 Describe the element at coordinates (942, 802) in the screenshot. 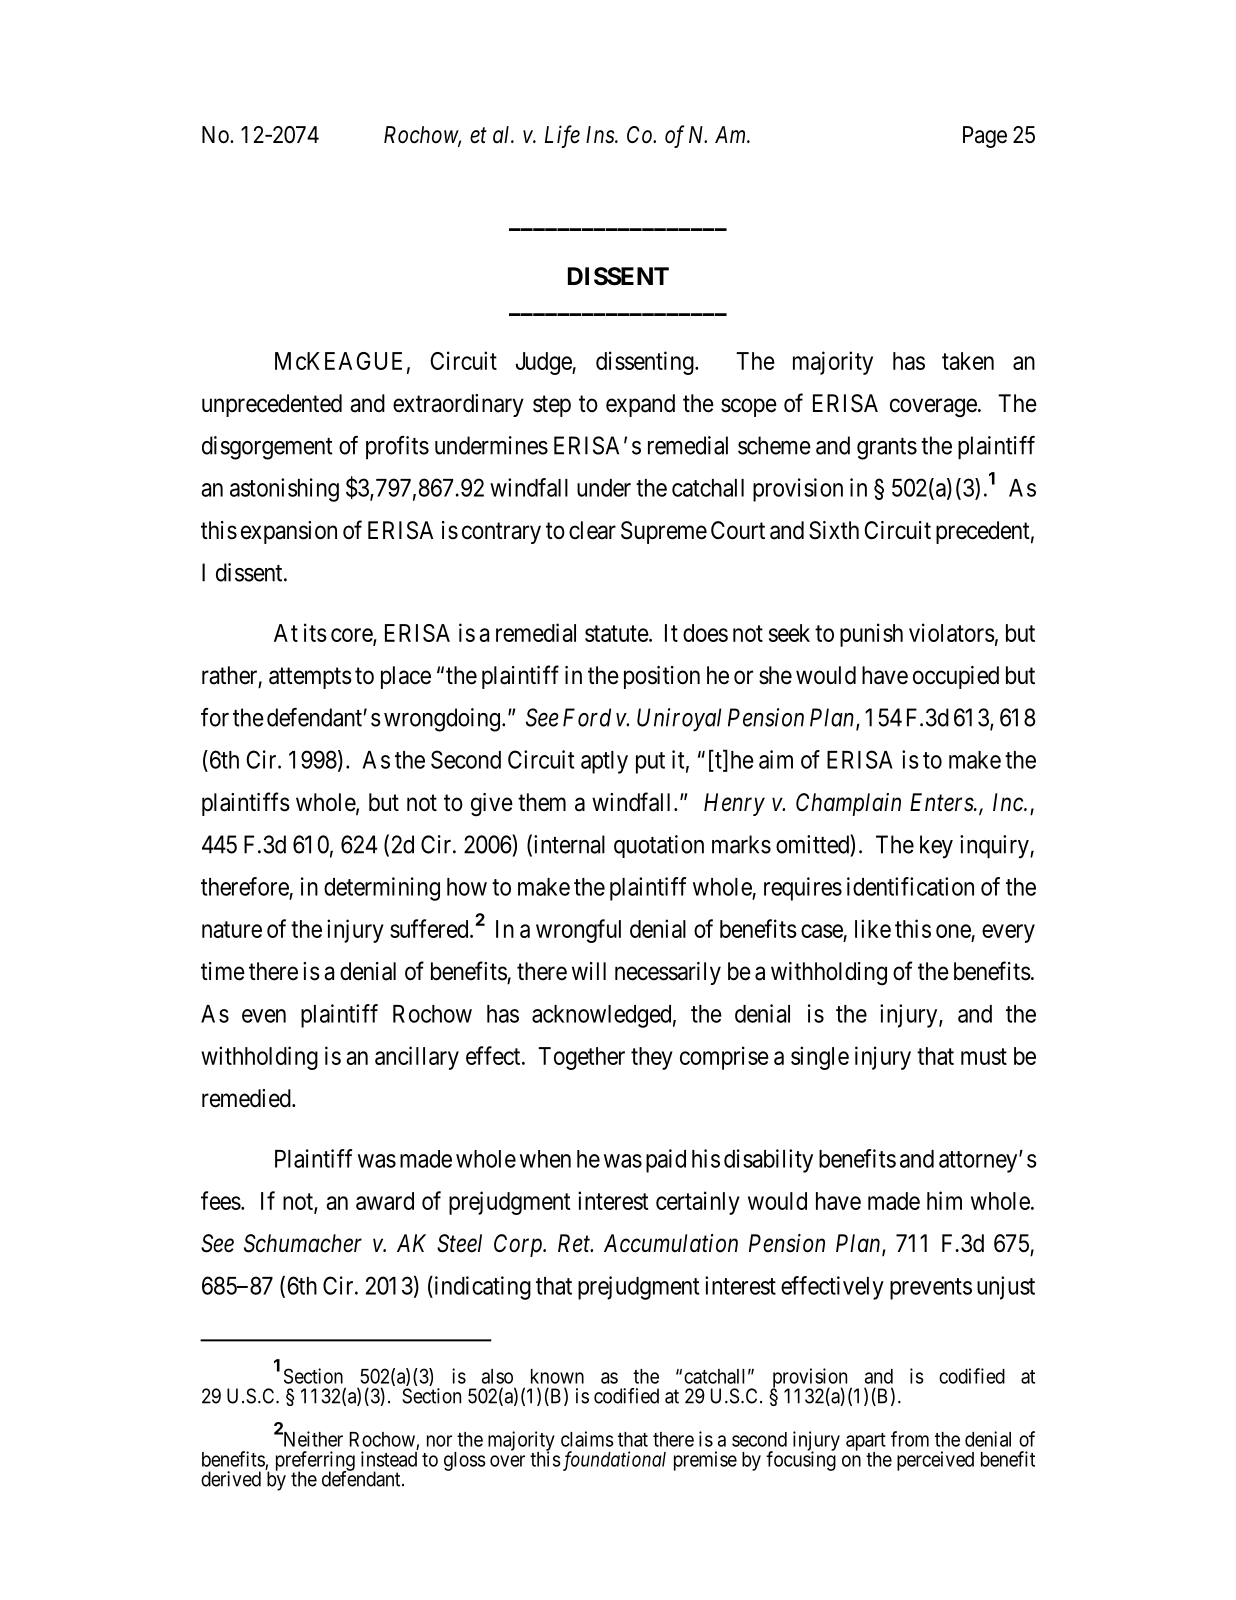

I see `Enters` at that location.
